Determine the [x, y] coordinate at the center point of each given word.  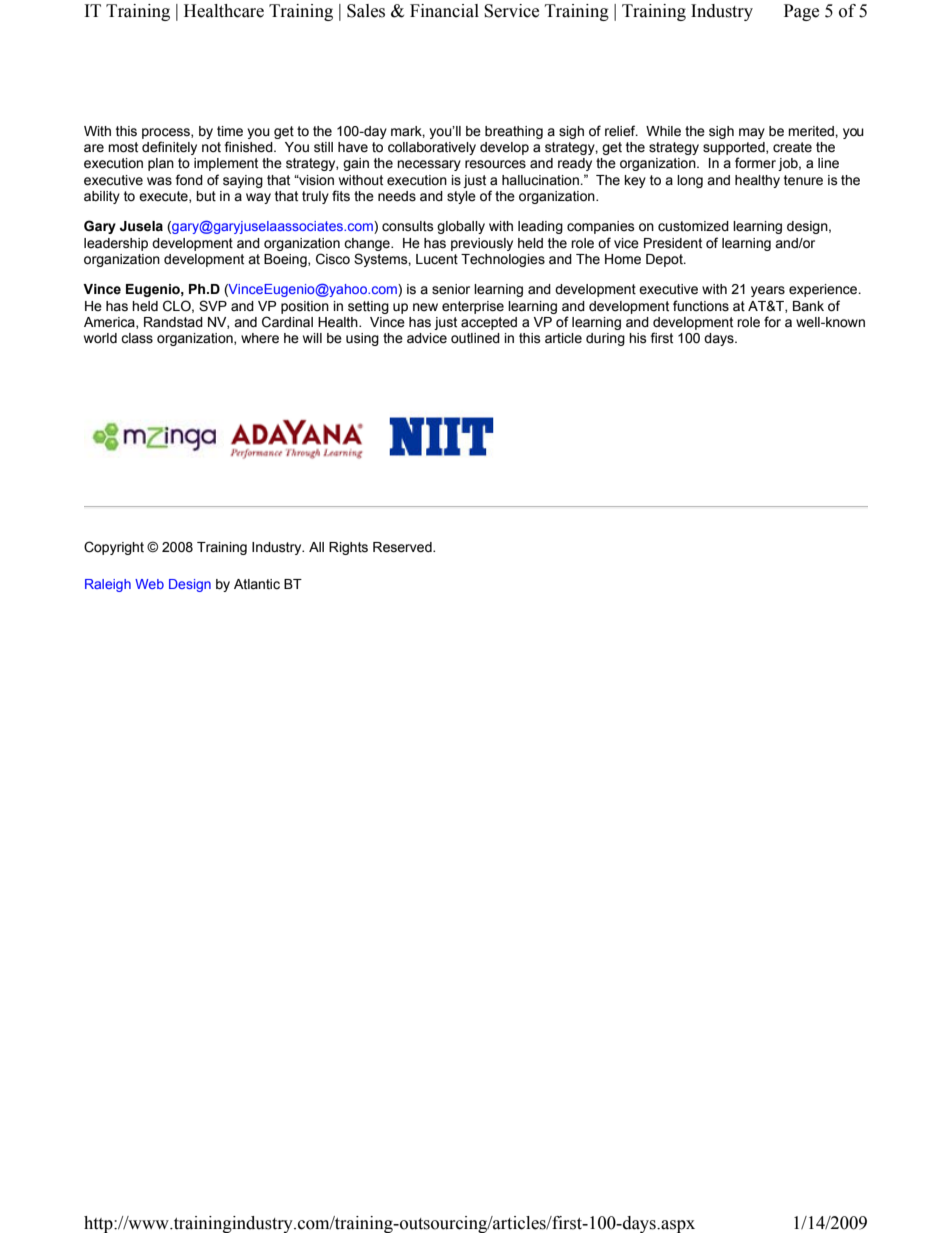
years [768, 291]
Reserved [403, 547]
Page [801, 12]
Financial [444, 11]
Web [149, 584]
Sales [366, 11]
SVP [213, 306]
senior [451, 289]
